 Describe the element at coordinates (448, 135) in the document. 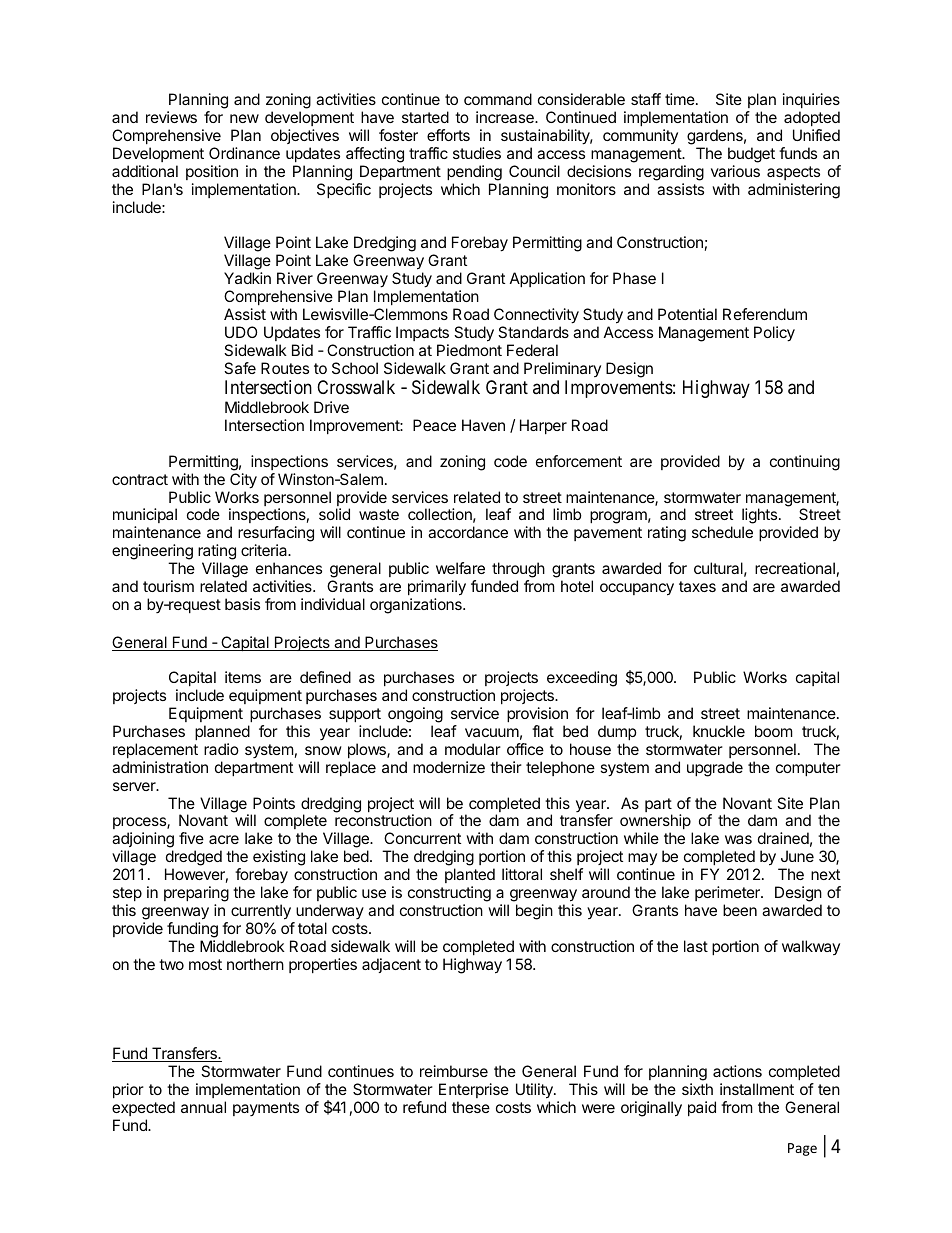

I see `efforts` at that location.
